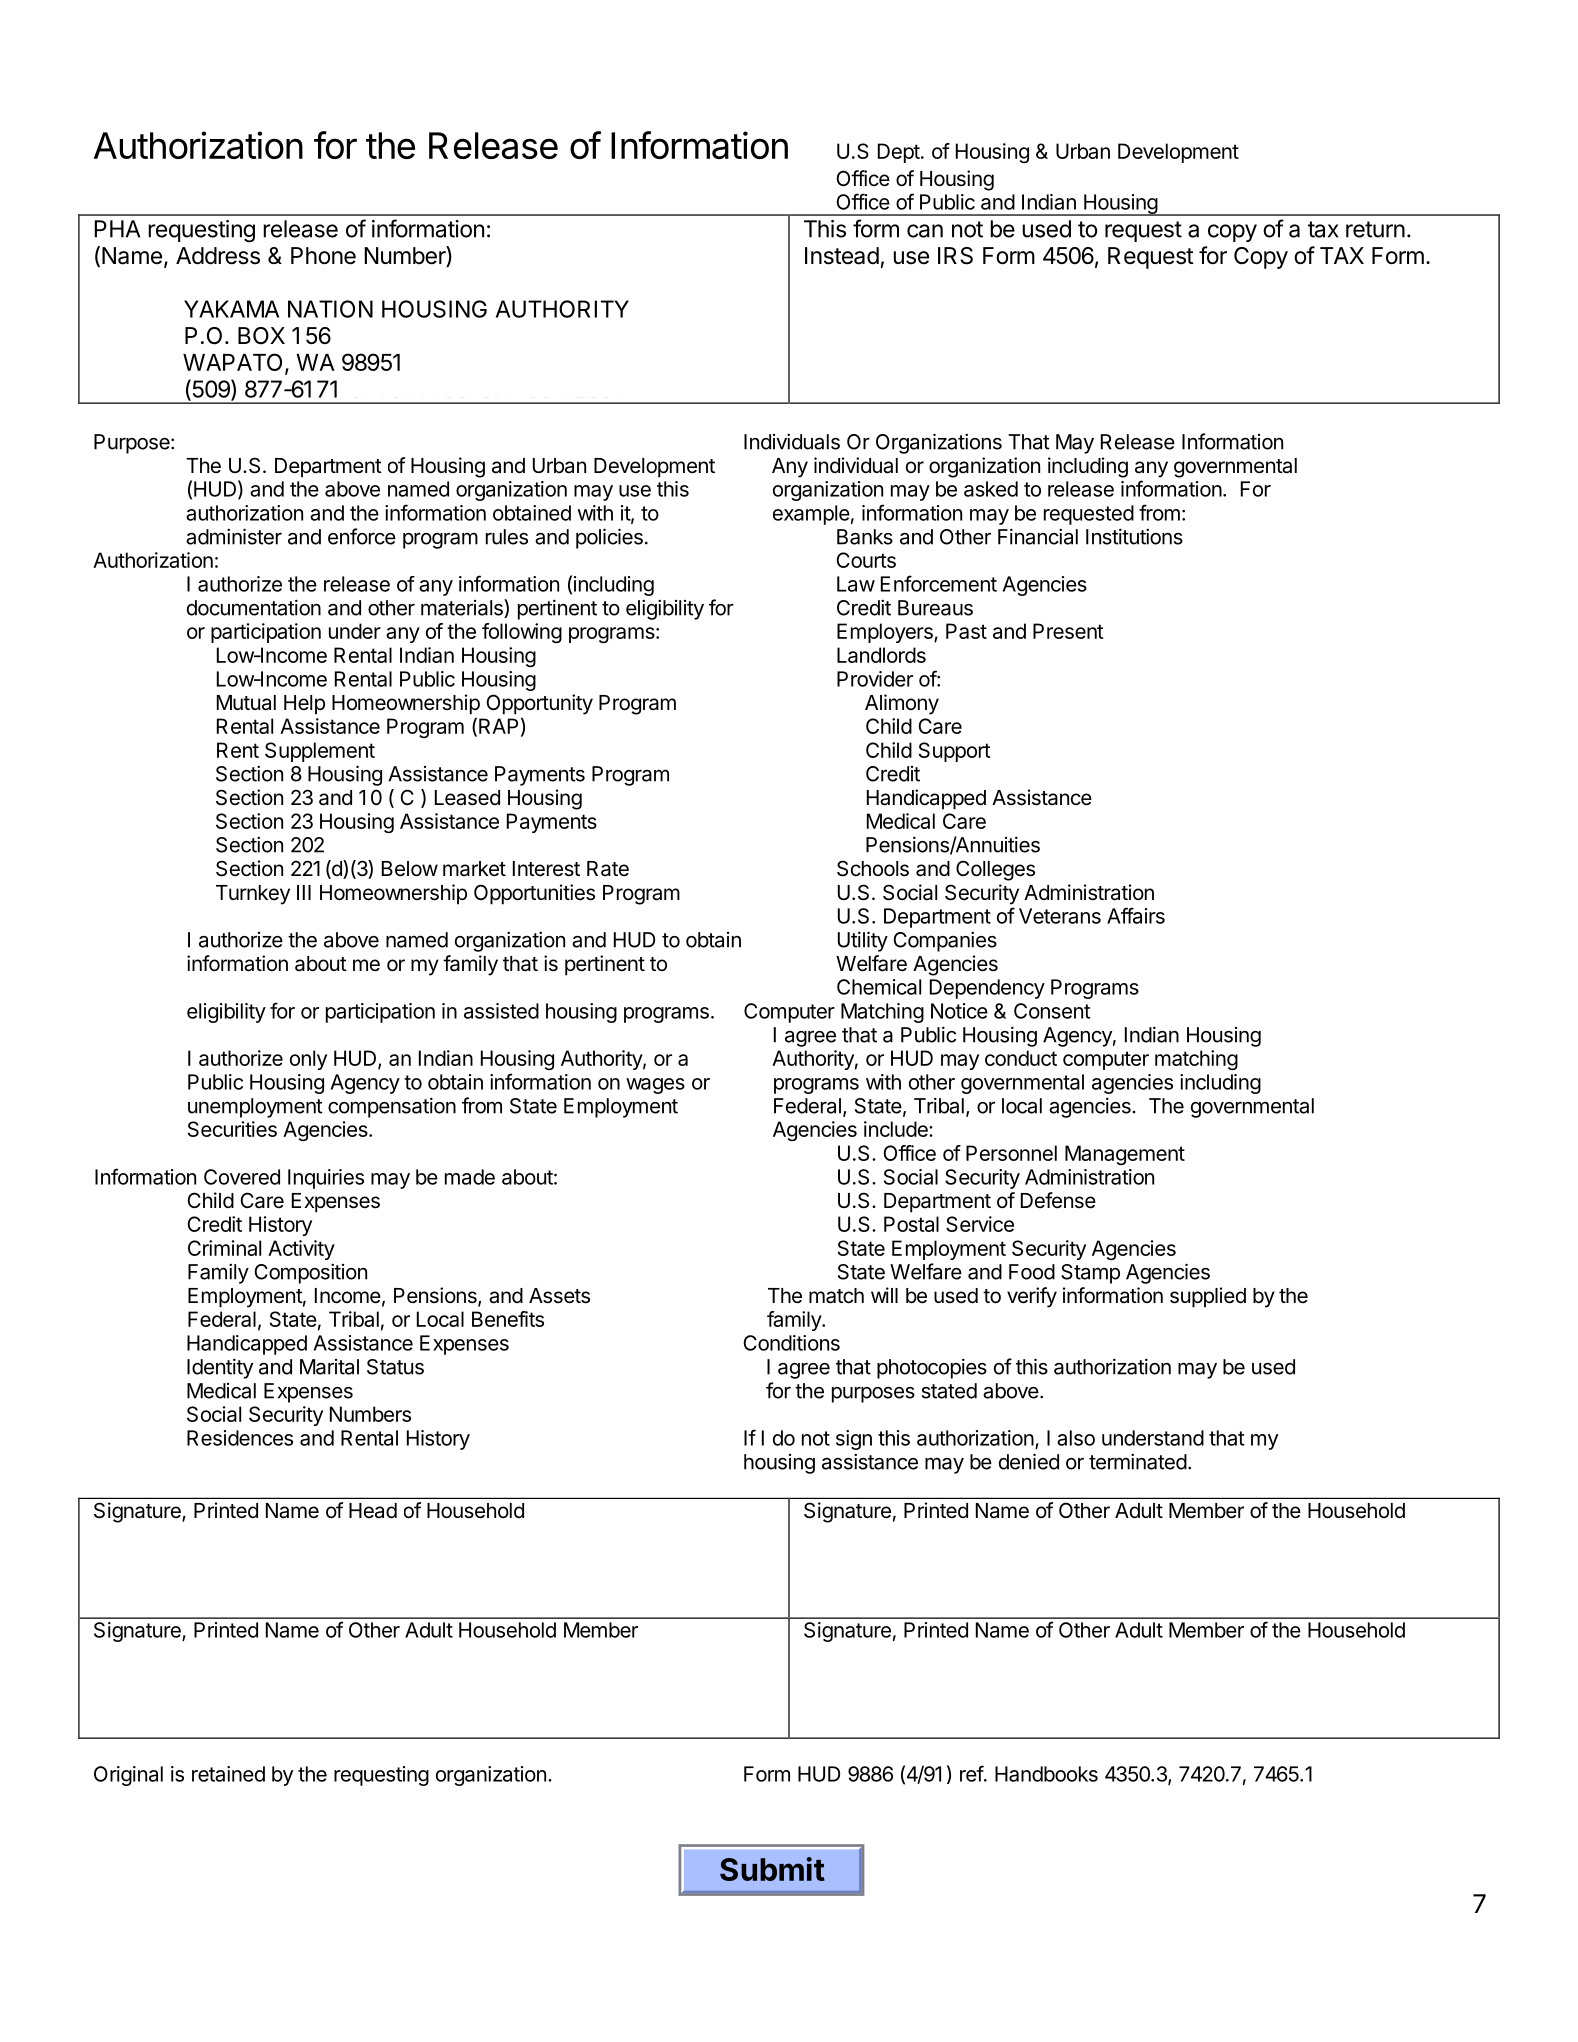  Describe the element at coordinates (1046, 1774) in the screenshot. I see `Handbooks` at that location.
